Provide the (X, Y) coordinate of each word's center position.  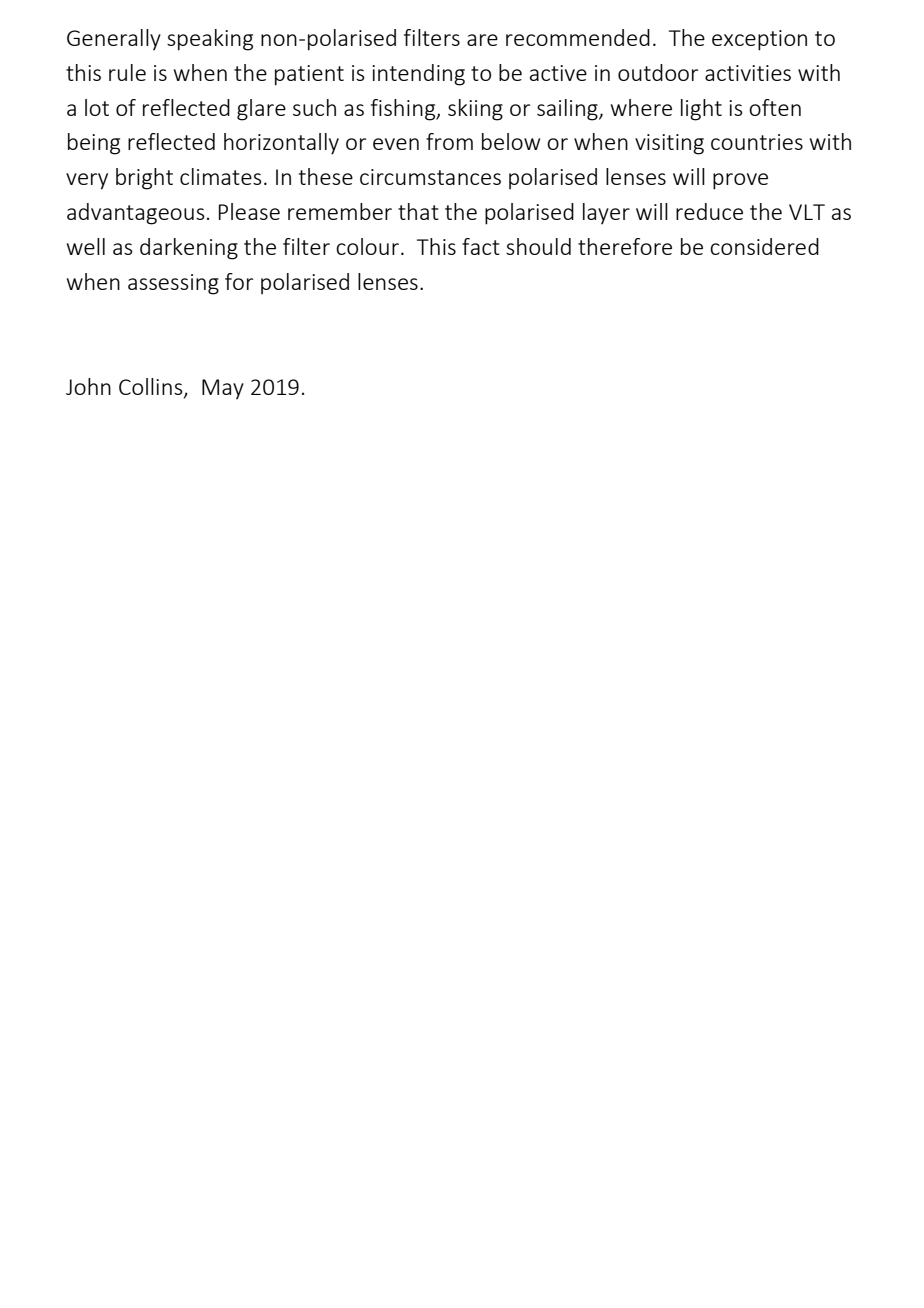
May (223, 389)
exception (759, 40)
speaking (210, 40)
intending (418, 75)
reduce (709, 211)
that (418, 211)
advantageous (136, 214)
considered (764, 246)
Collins (152, 387)
